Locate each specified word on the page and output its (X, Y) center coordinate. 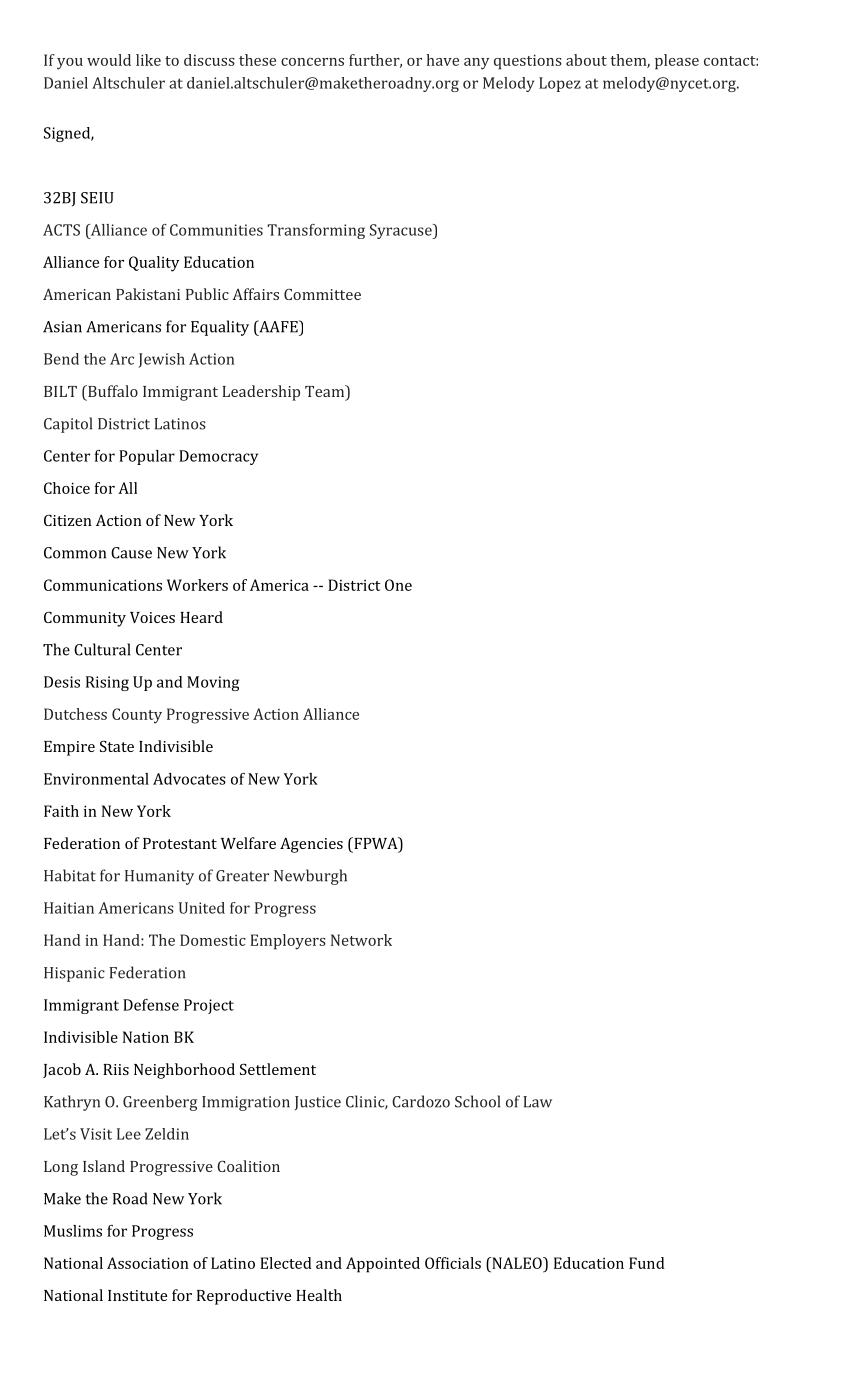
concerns (312, 62)
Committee (322, 294)
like (148, 60)
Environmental (96, 779)
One (398, 585)
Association (148, 1263)
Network (361, 940)
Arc (122, 359)
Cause (131, 553)
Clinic (366, 1102)
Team (325, 391)
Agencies (311, 845)
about (586, 60)
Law (537, 1102)
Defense (151, 1005)
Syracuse (402, 231)
